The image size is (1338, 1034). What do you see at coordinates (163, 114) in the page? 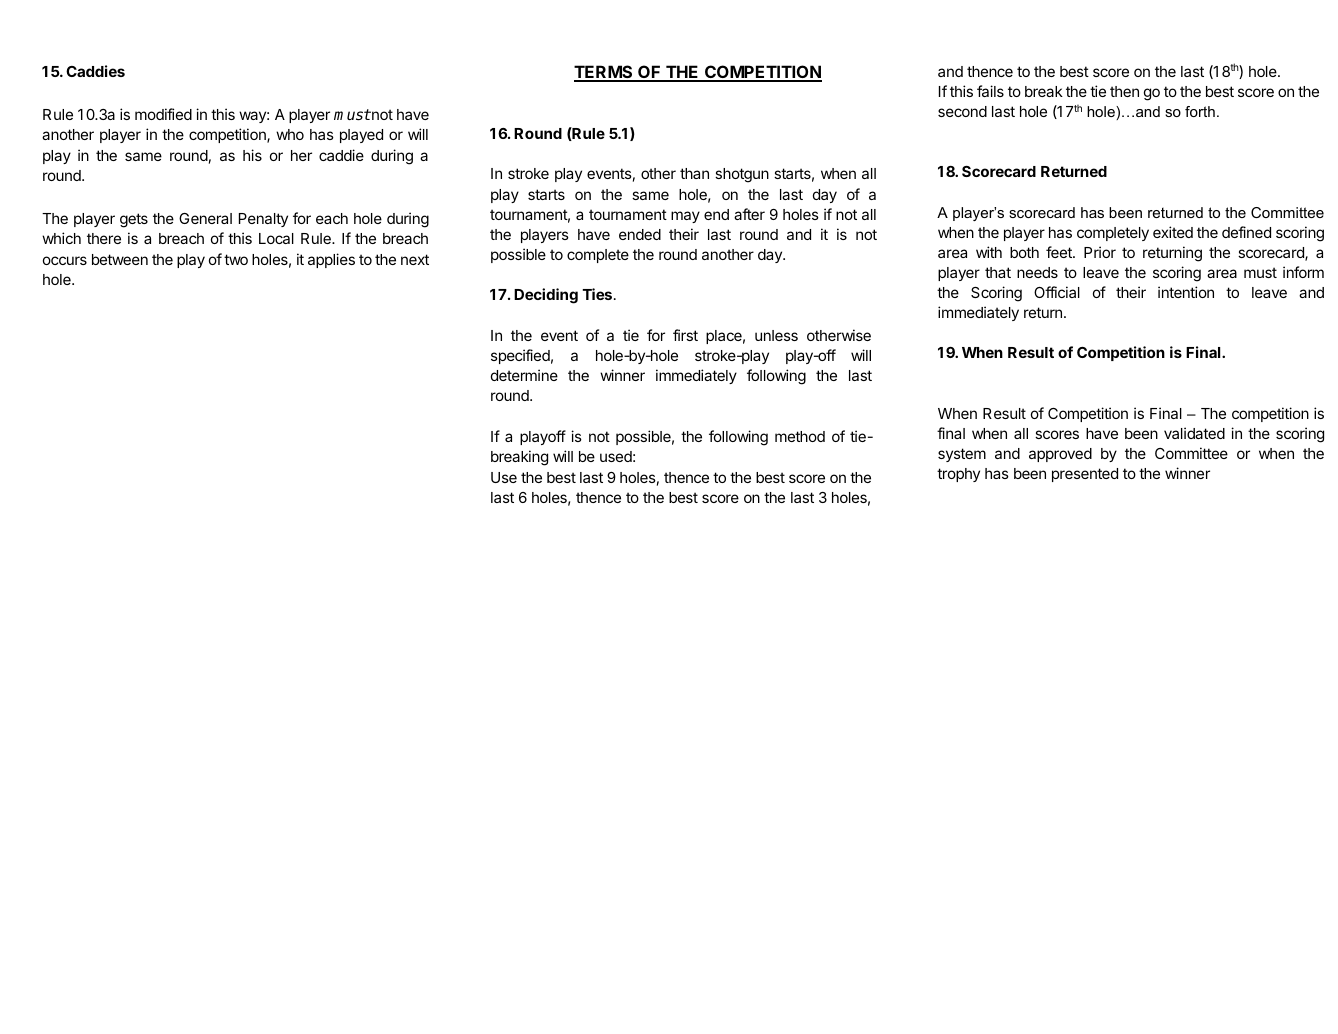
I see `modified` at bounding box center [163, 114].
